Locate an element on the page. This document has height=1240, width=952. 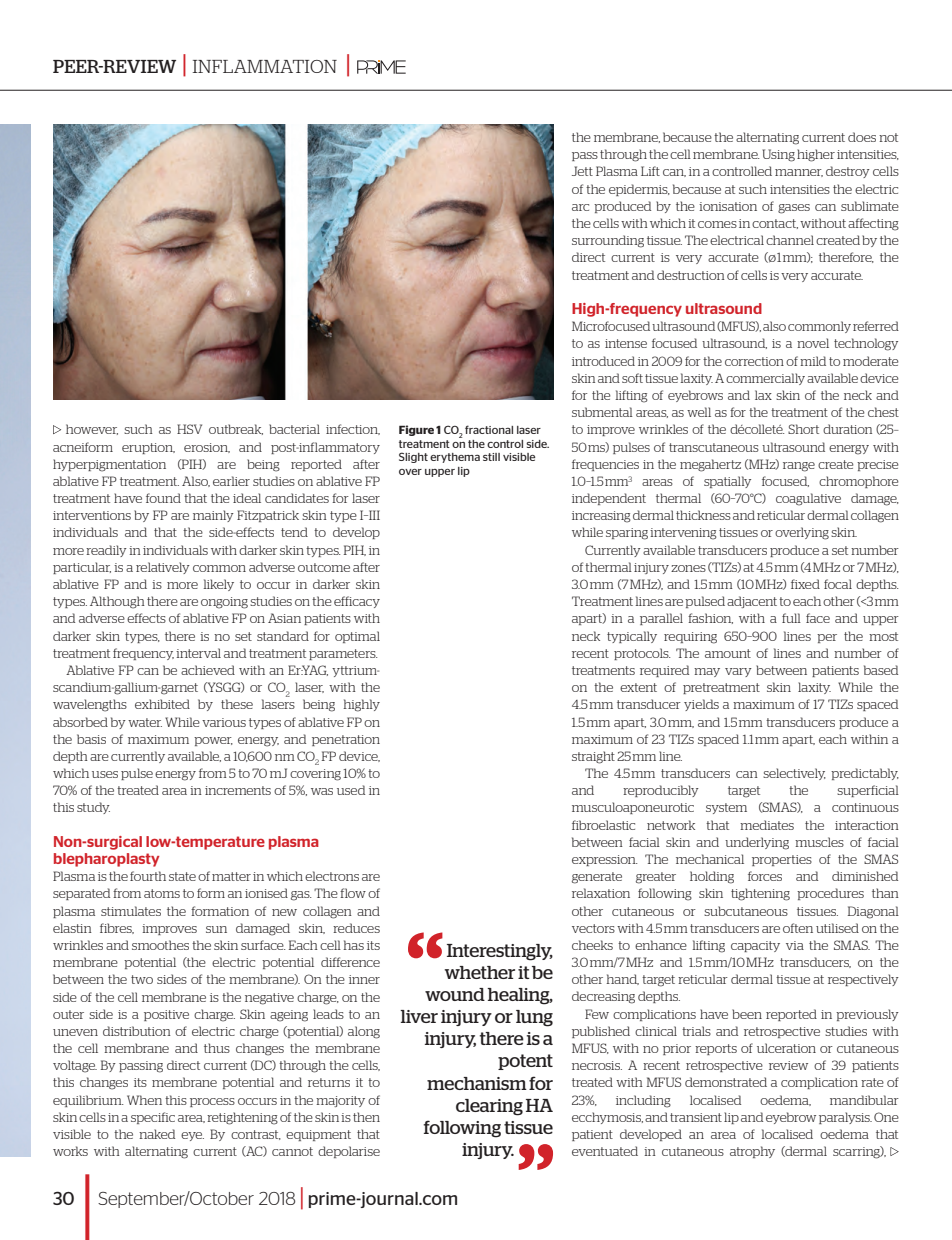
Using is located at coordinates (778, 155).
